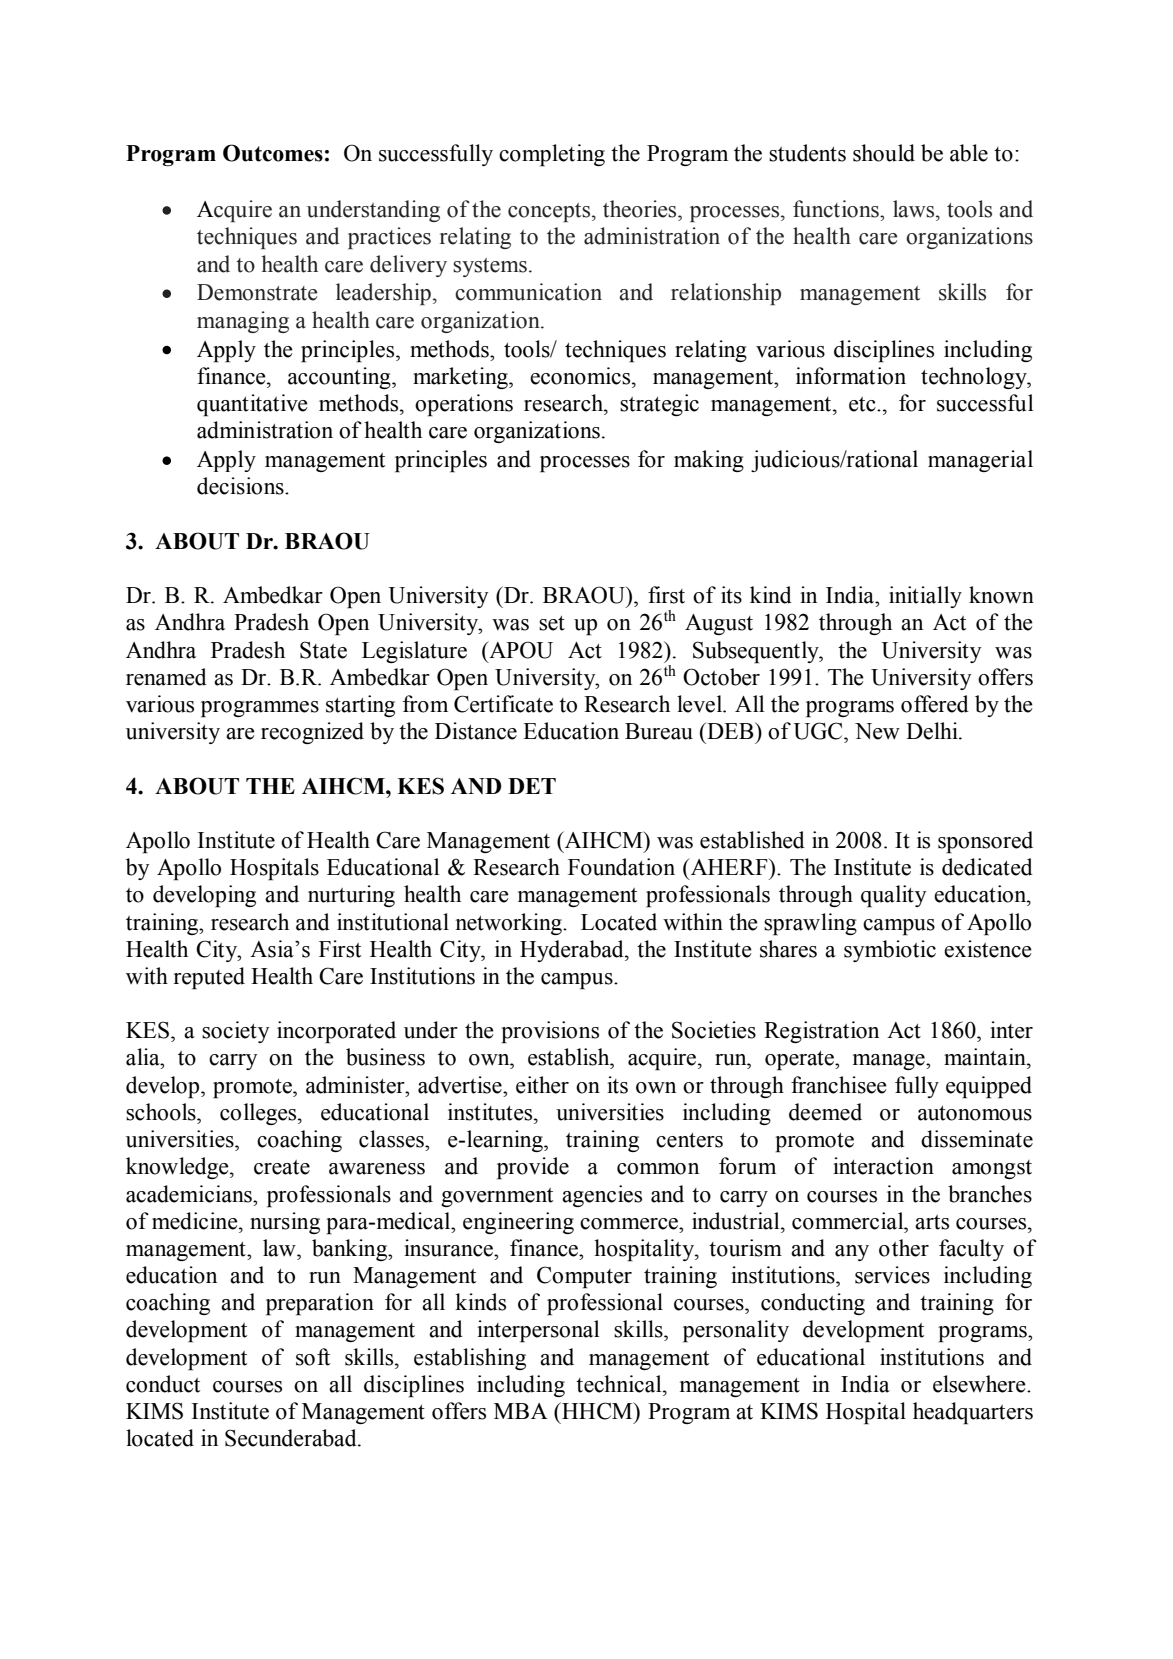 This screenshot has width=1173, height=1659. I want to click on Hyderabad, so click(573, 951).
